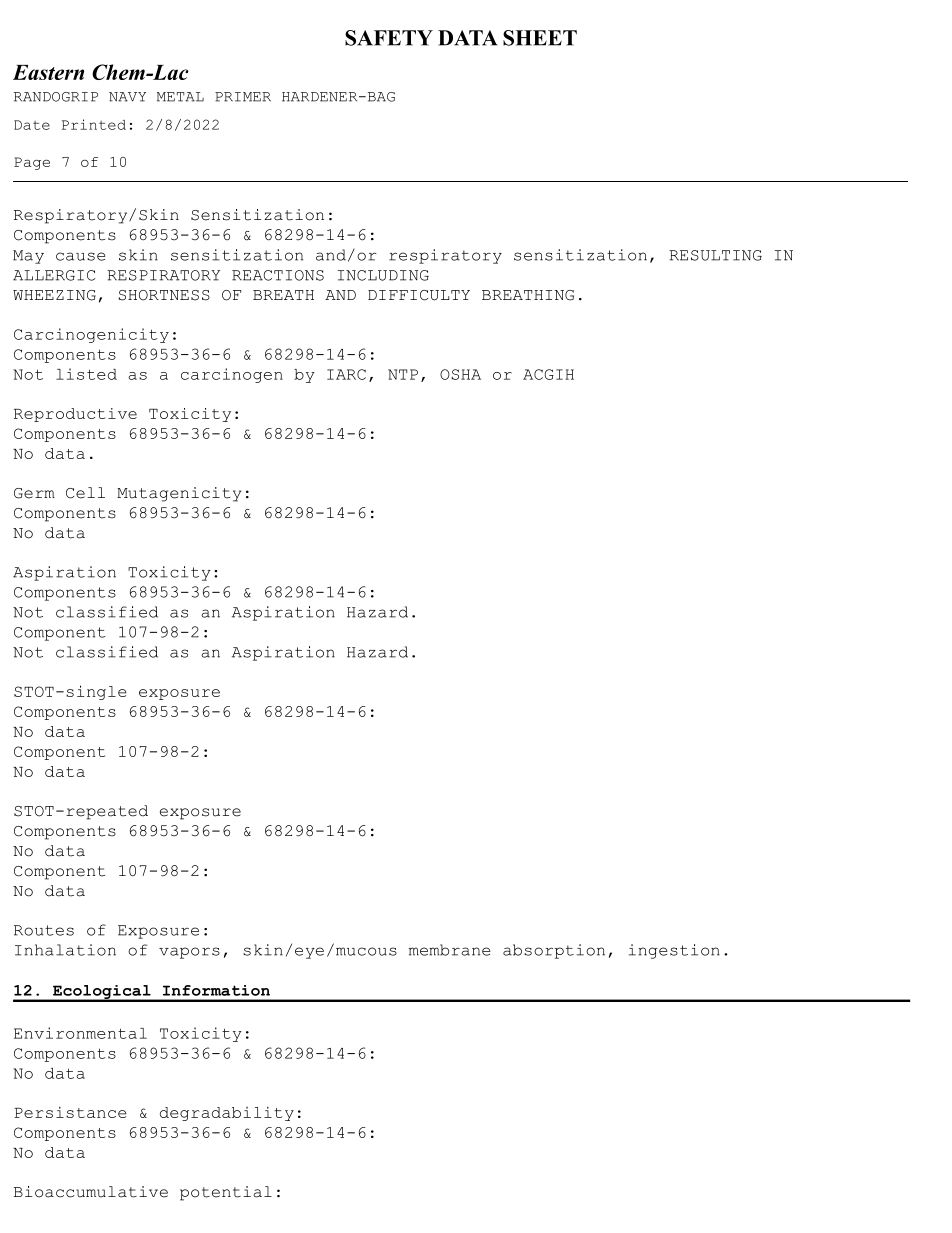 The width and height of the page is (952, 1233). Describe the element at coordinates (389, 38) in the page. I see `SAFETY` at that location.
